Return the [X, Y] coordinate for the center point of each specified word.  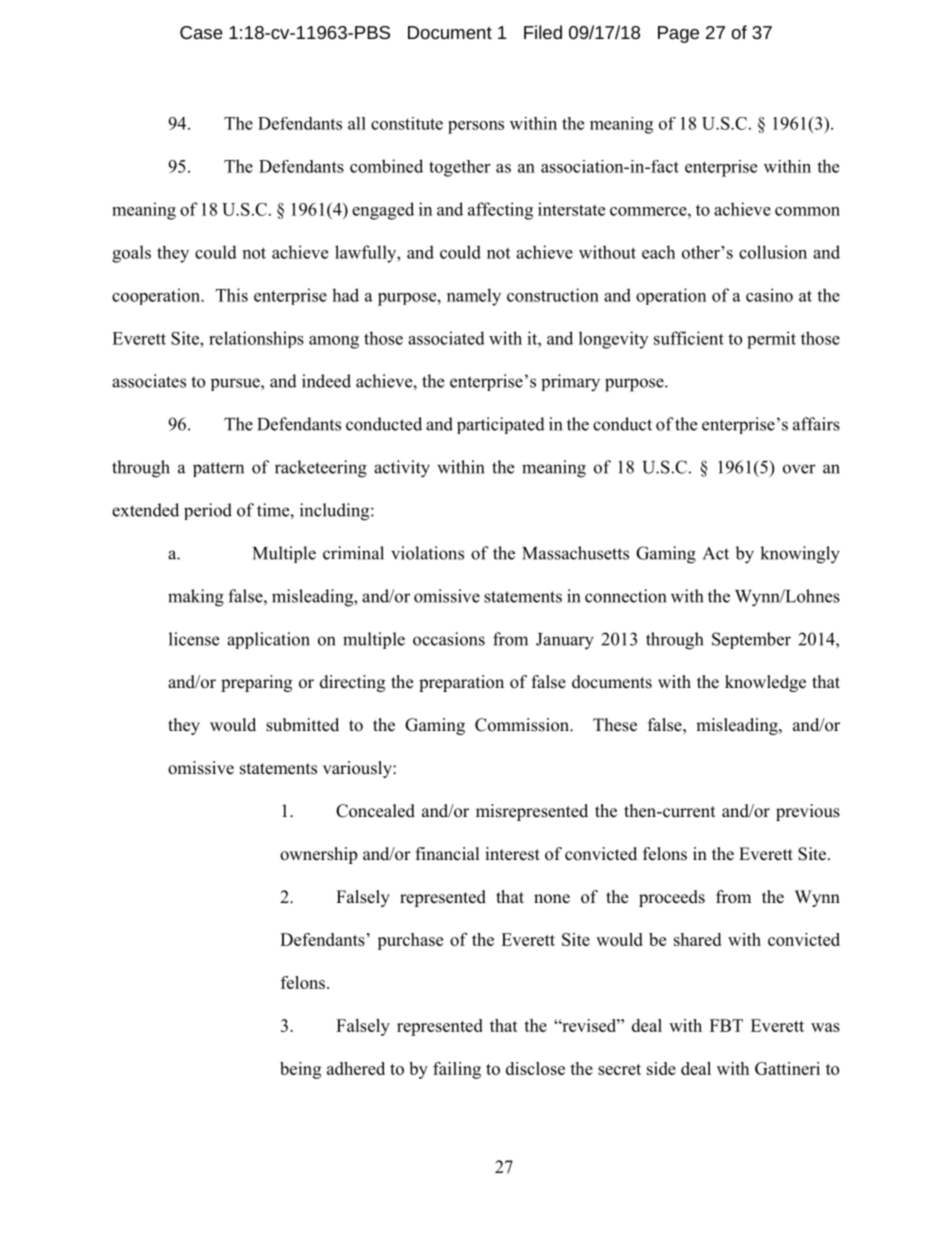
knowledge [765, 683]
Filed [543, 32]
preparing [256, 683]
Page [678, 34]
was [825, 1027]
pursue [236, 384]
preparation [461, 683]
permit [771, 340]
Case [201, 32]
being [300, 1070]
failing [457, 1070]
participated [501, 425]
